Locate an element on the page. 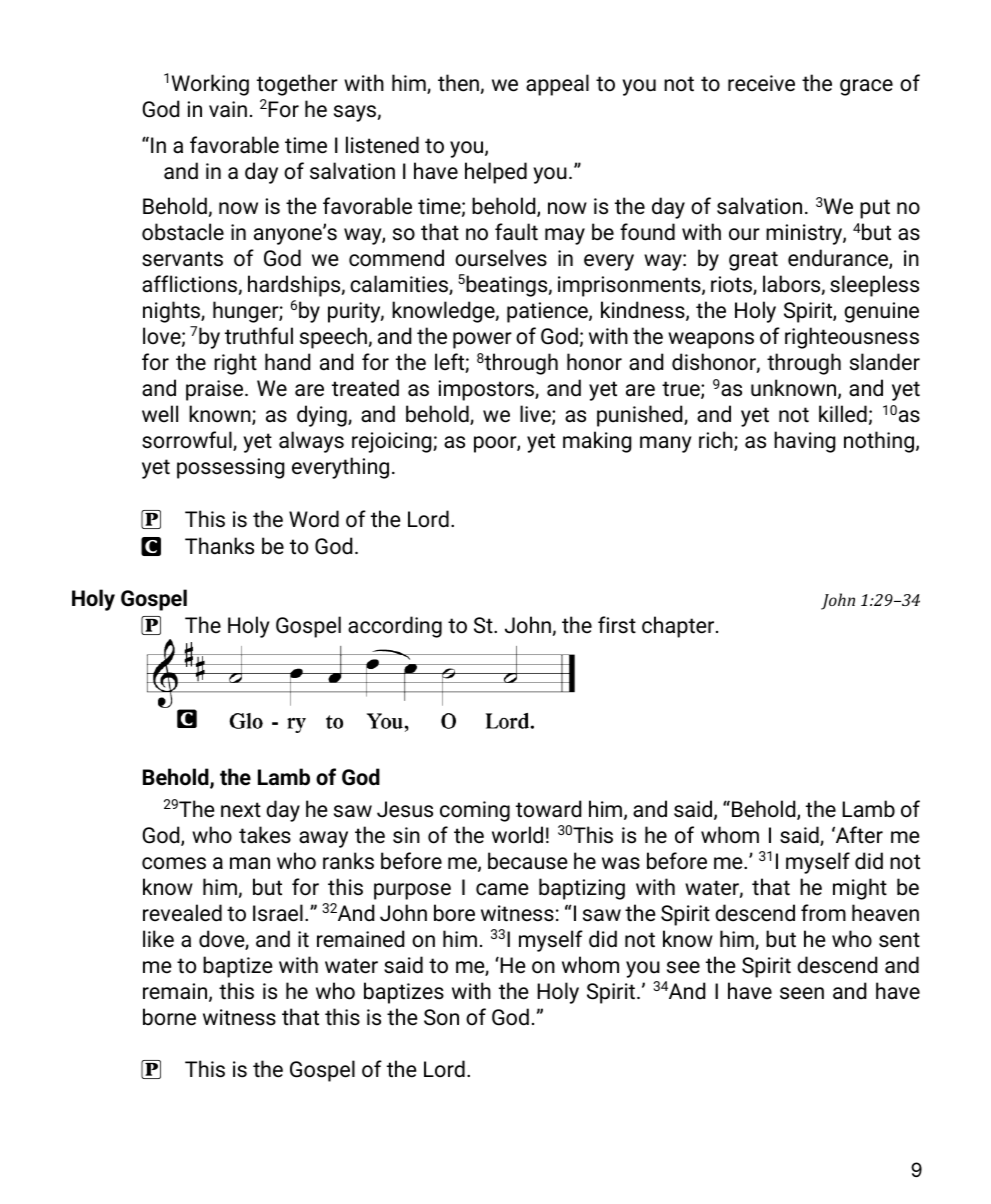 The width and height of the page is (991, 1204). Thanks is located at coordinates (219, 546).
